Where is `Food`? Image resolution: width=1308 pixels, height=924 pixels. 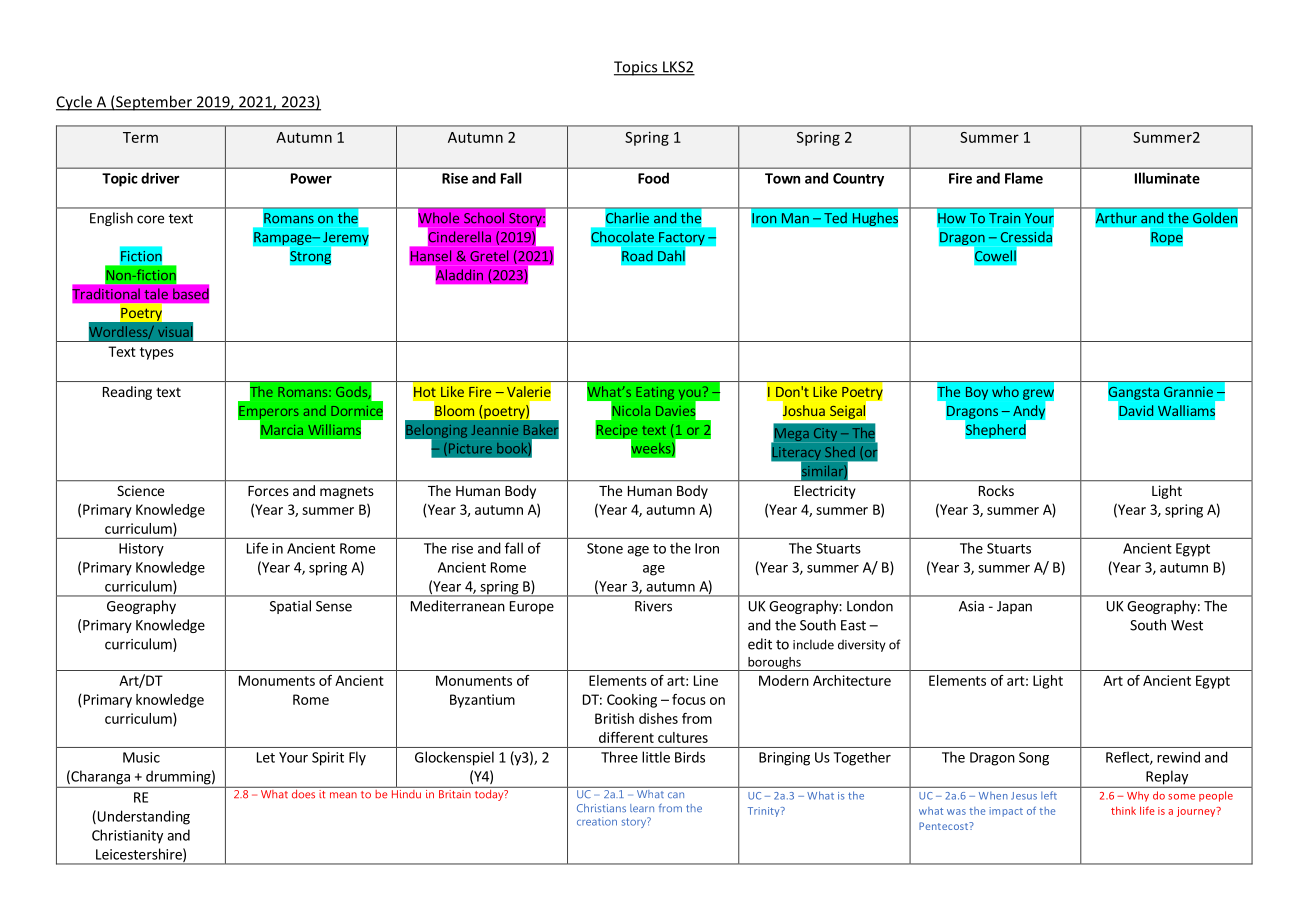
Food is located at coordinates (653, 178).
